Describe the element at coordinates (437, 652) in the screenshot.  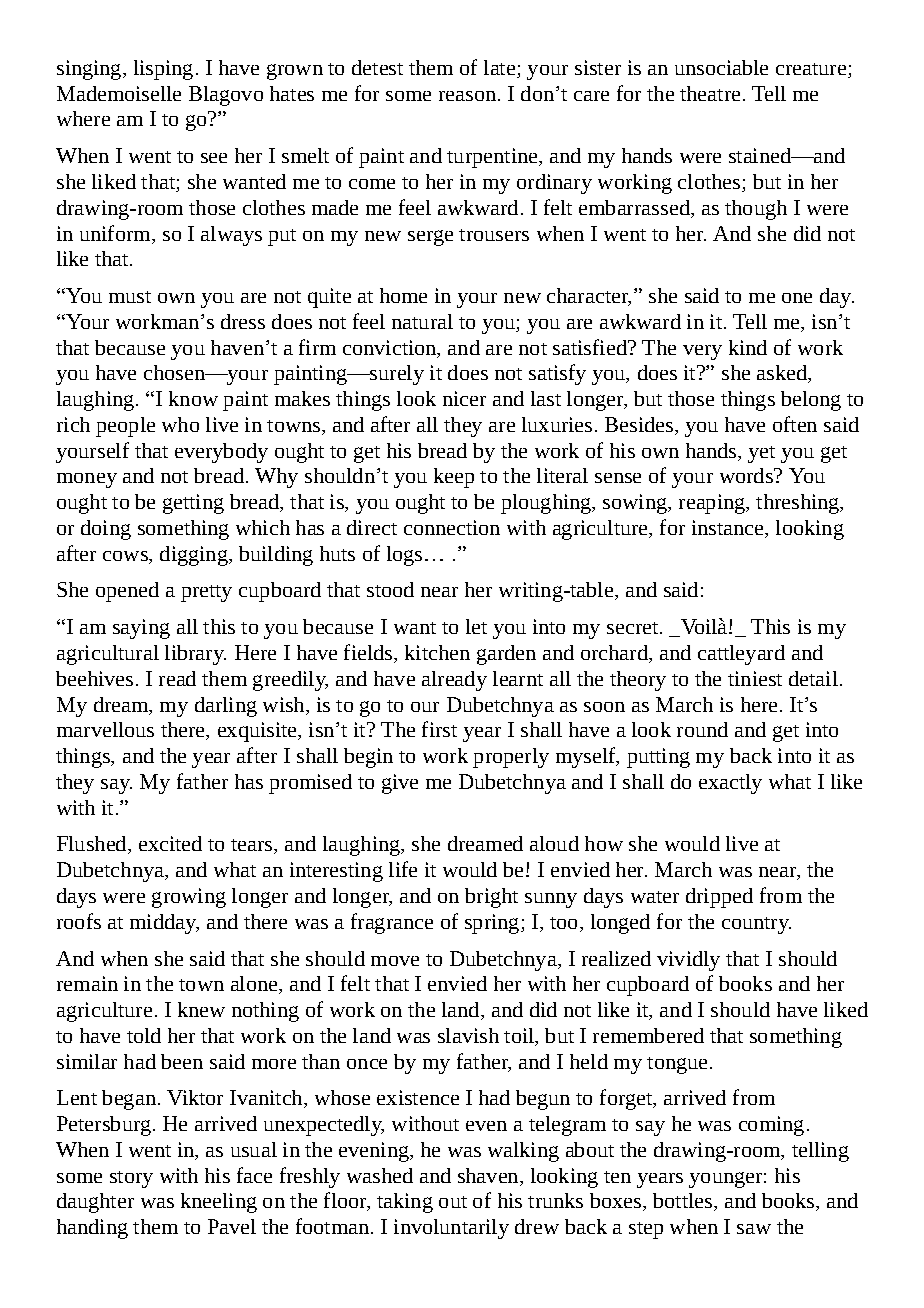
I see `kitchen` at that location.
